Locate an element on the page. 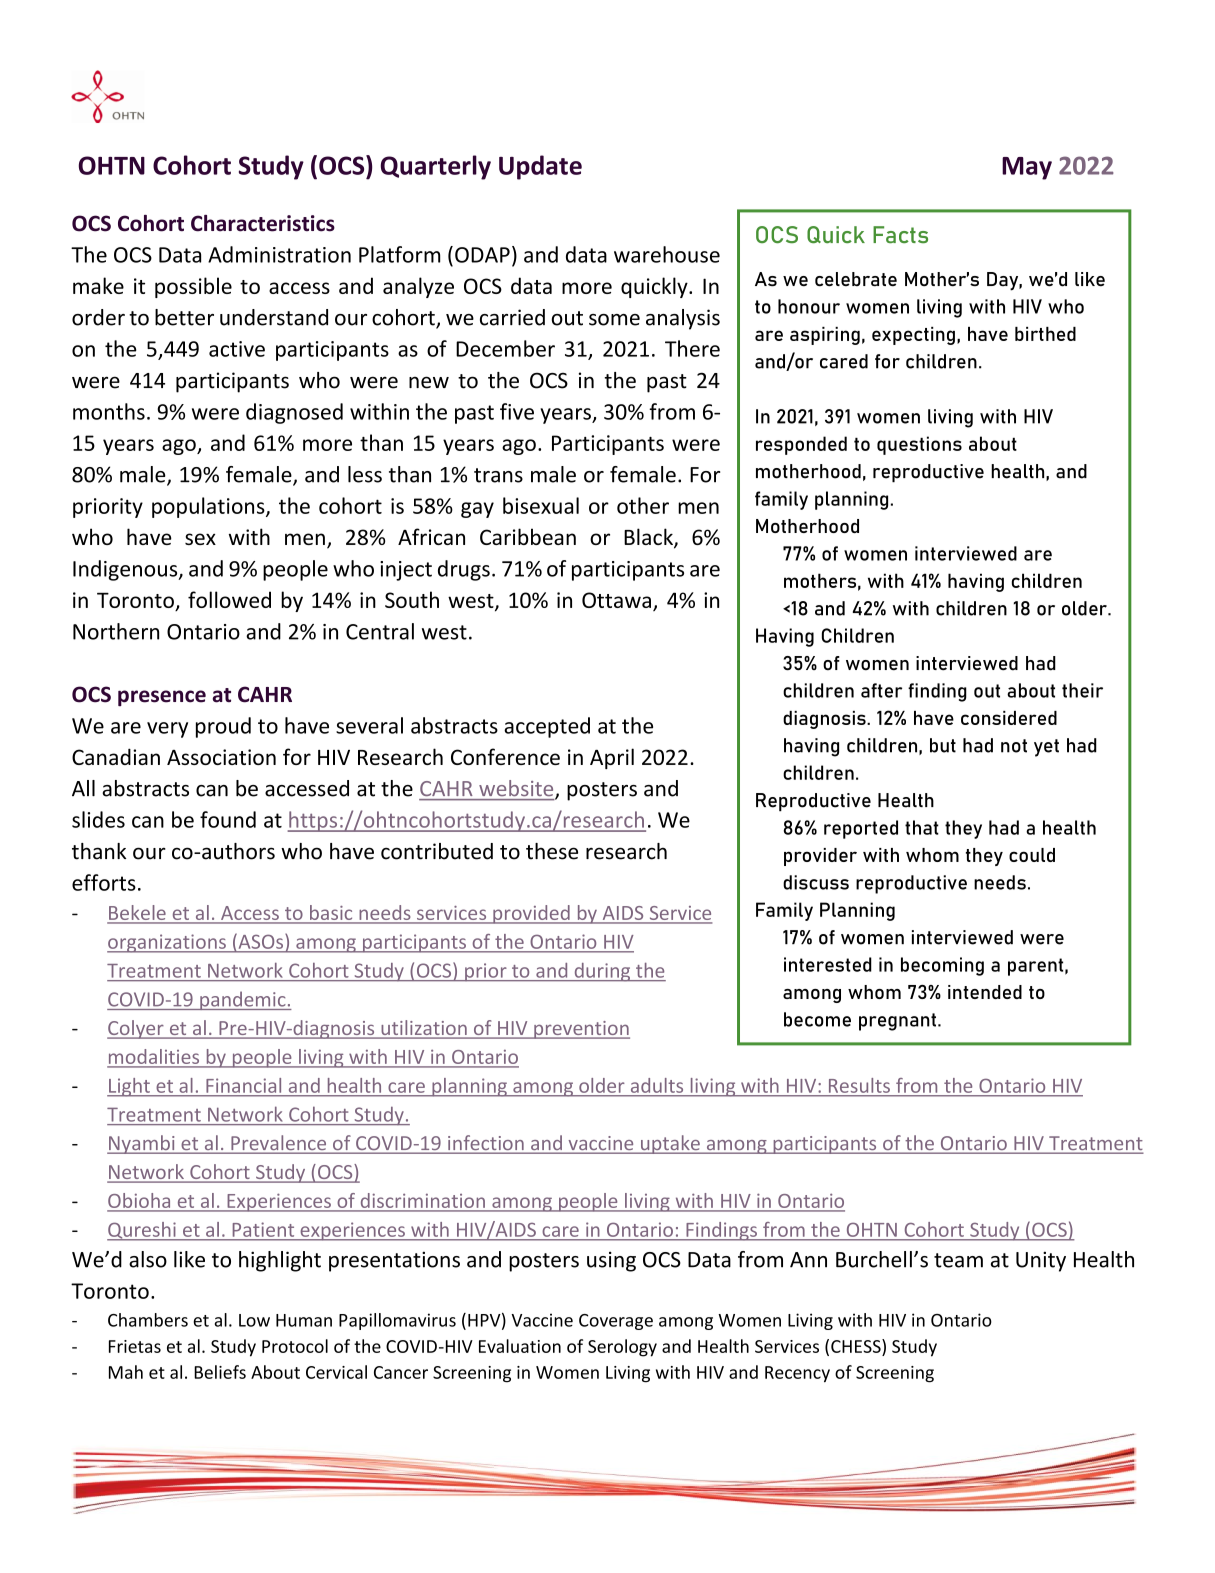 The image size is (1215, 1573). April is located at coordinates (612, 758).
